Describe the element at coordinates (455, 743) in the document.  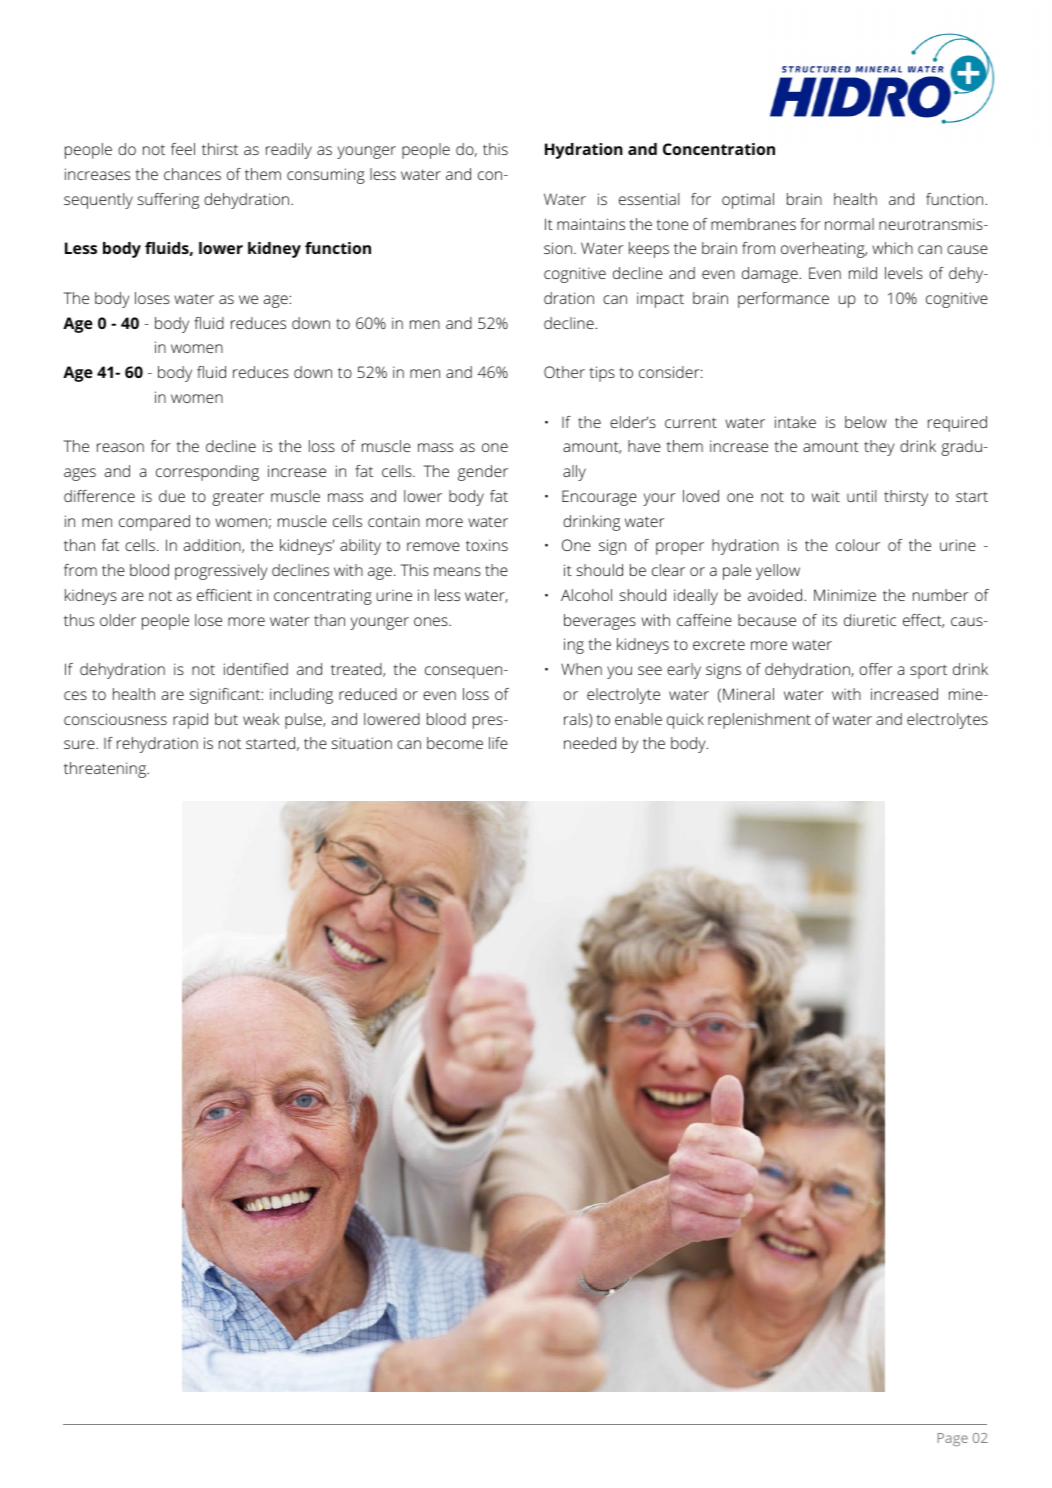
I see `become` at that location.
